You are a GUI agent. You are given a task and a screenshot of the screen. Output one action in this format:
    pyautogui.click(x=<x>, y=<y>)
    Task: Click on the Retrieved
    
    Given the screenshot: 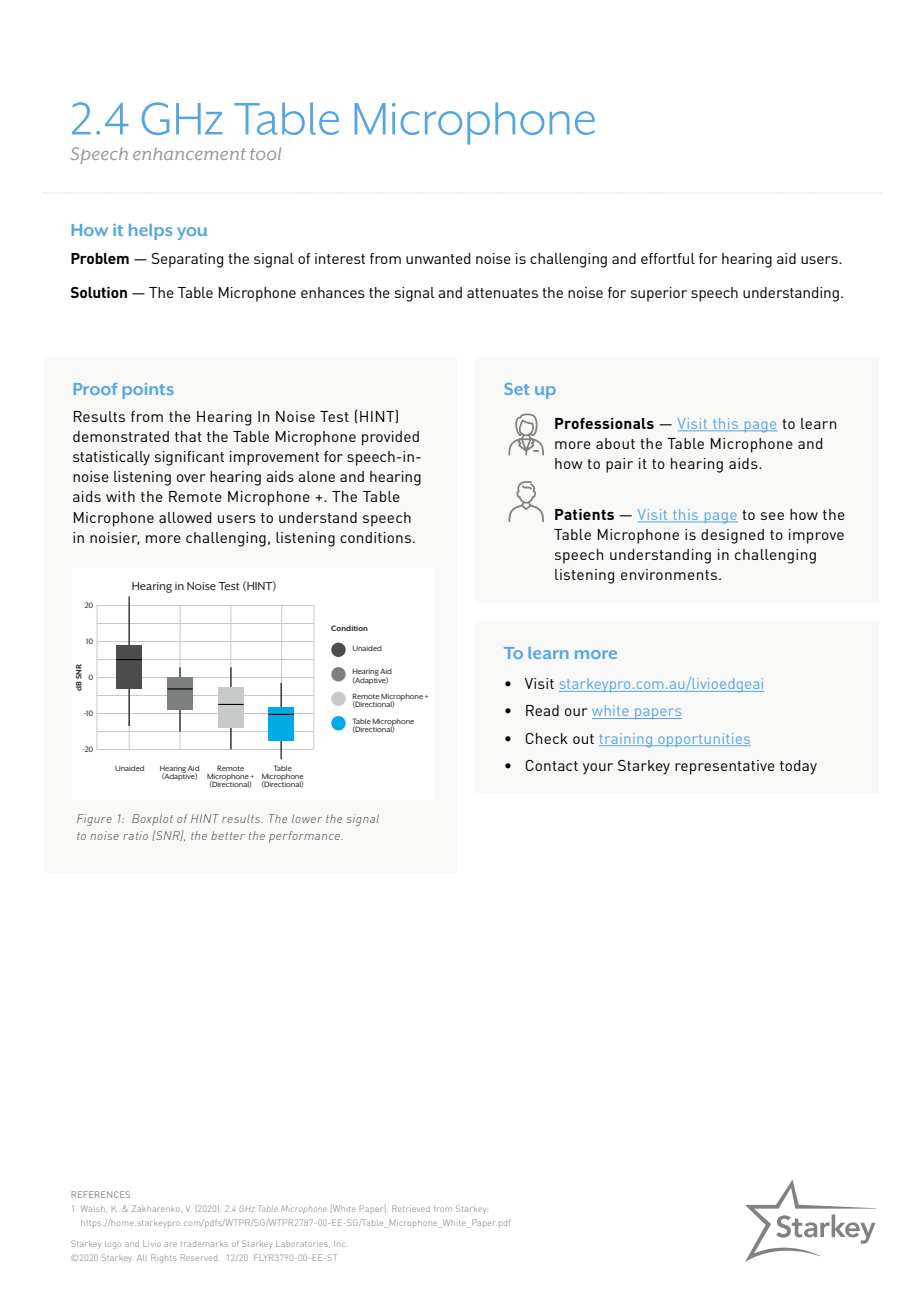 What is the action you would take?
    pyautogui.click(x=411, y=1208)
